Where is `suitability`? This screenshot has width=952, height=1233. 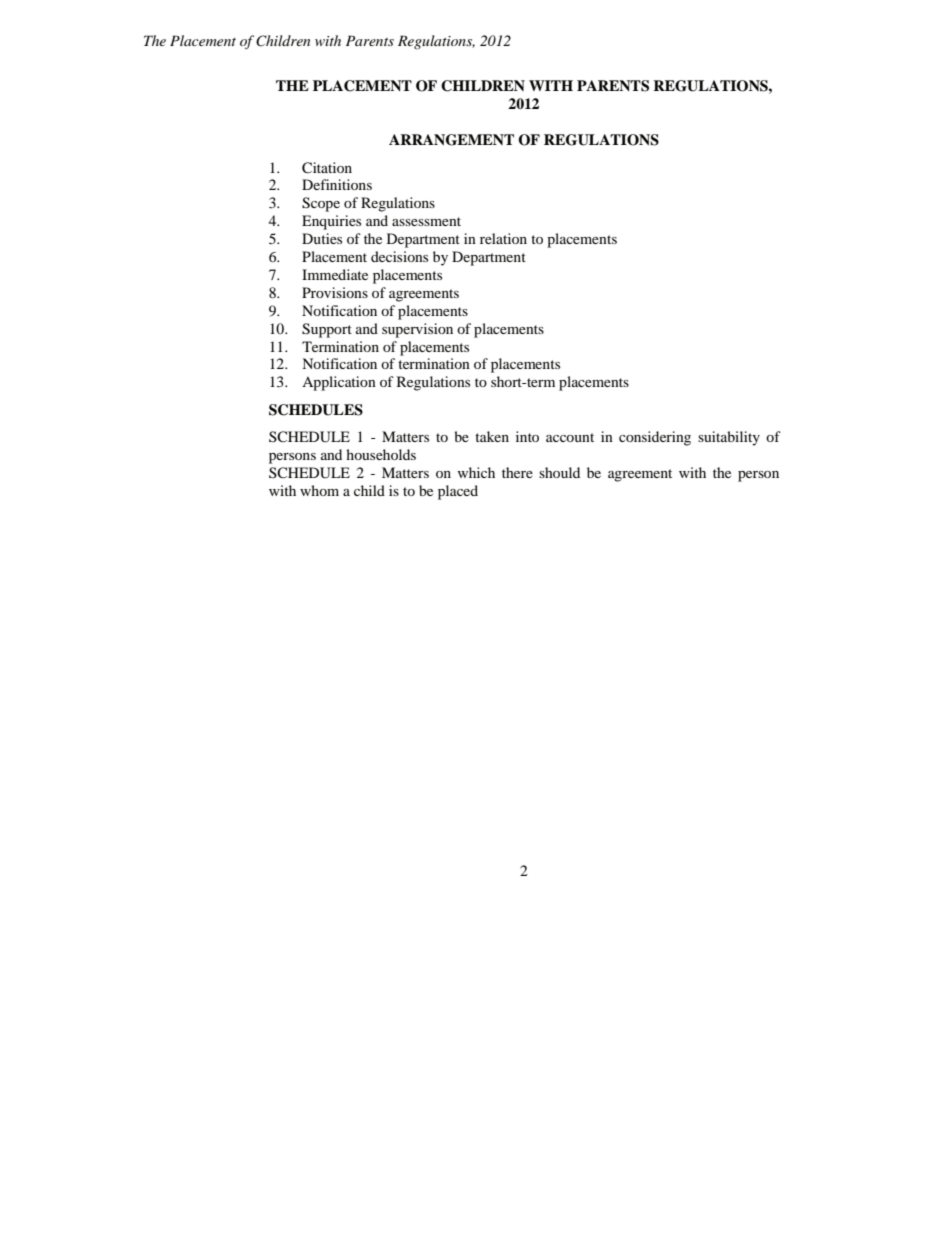
suitability is located at coordinates (729, 438).
